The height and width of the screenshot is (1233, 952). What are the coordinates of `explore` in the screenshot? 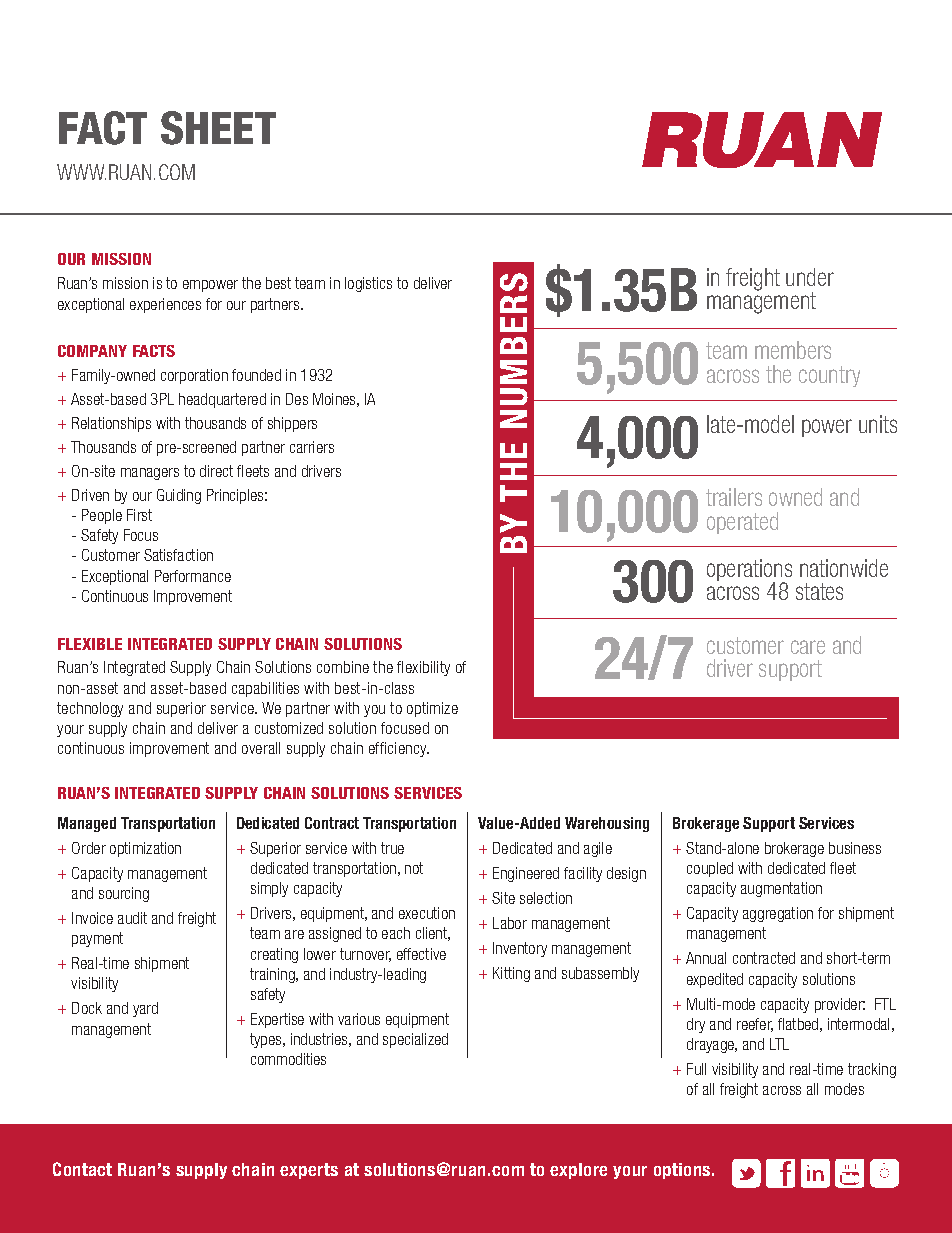 It's located at (578, 1171).
